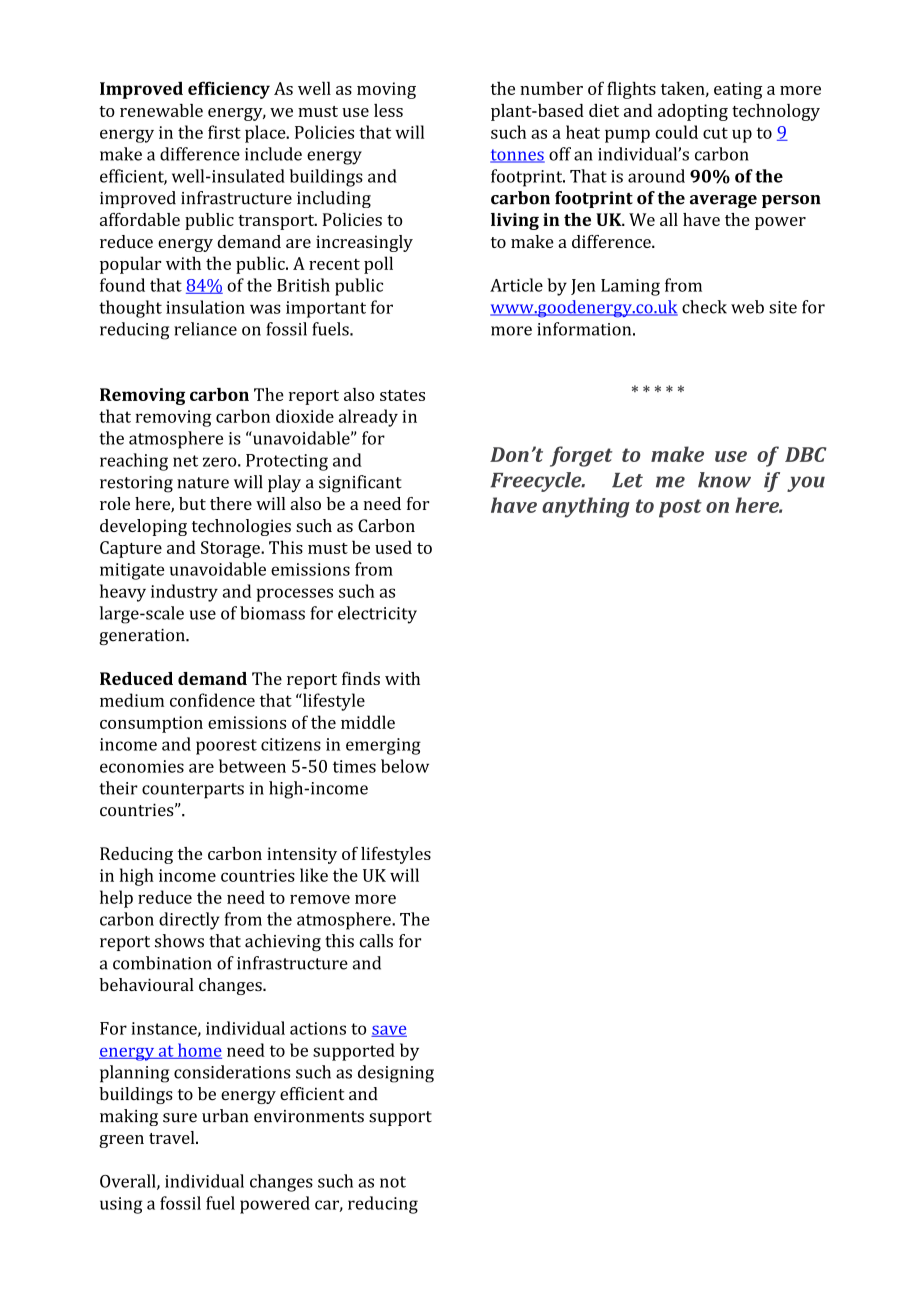  Describe the element at coordinates (517, 156) in the page. I see `tonnes` at that location.
